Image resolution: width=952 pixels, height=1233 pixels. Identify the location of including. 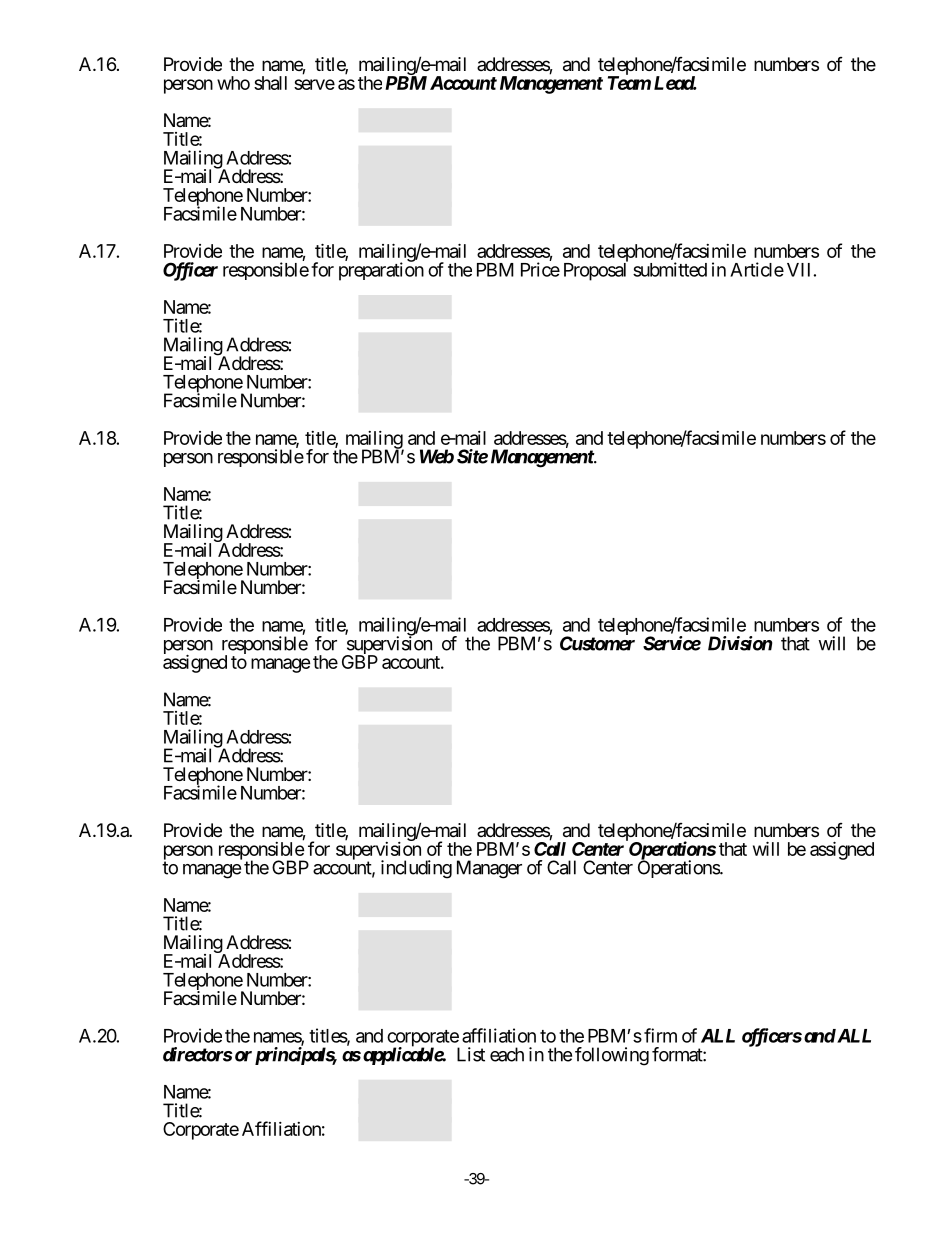
(416, 869).
